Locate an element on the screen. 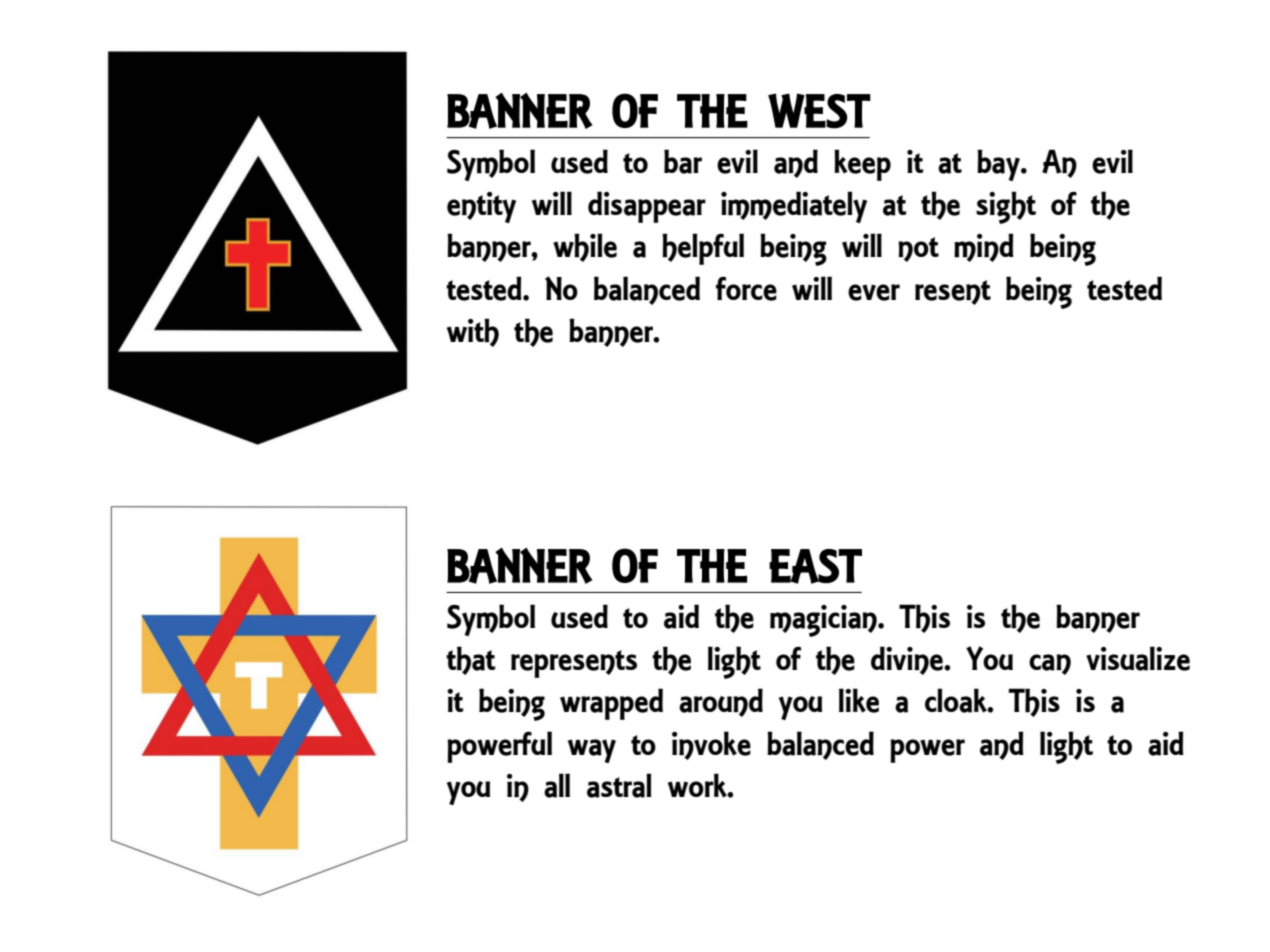 This screenshot has width=1270, height=952. WEST is located at coordinates (819, 111).
